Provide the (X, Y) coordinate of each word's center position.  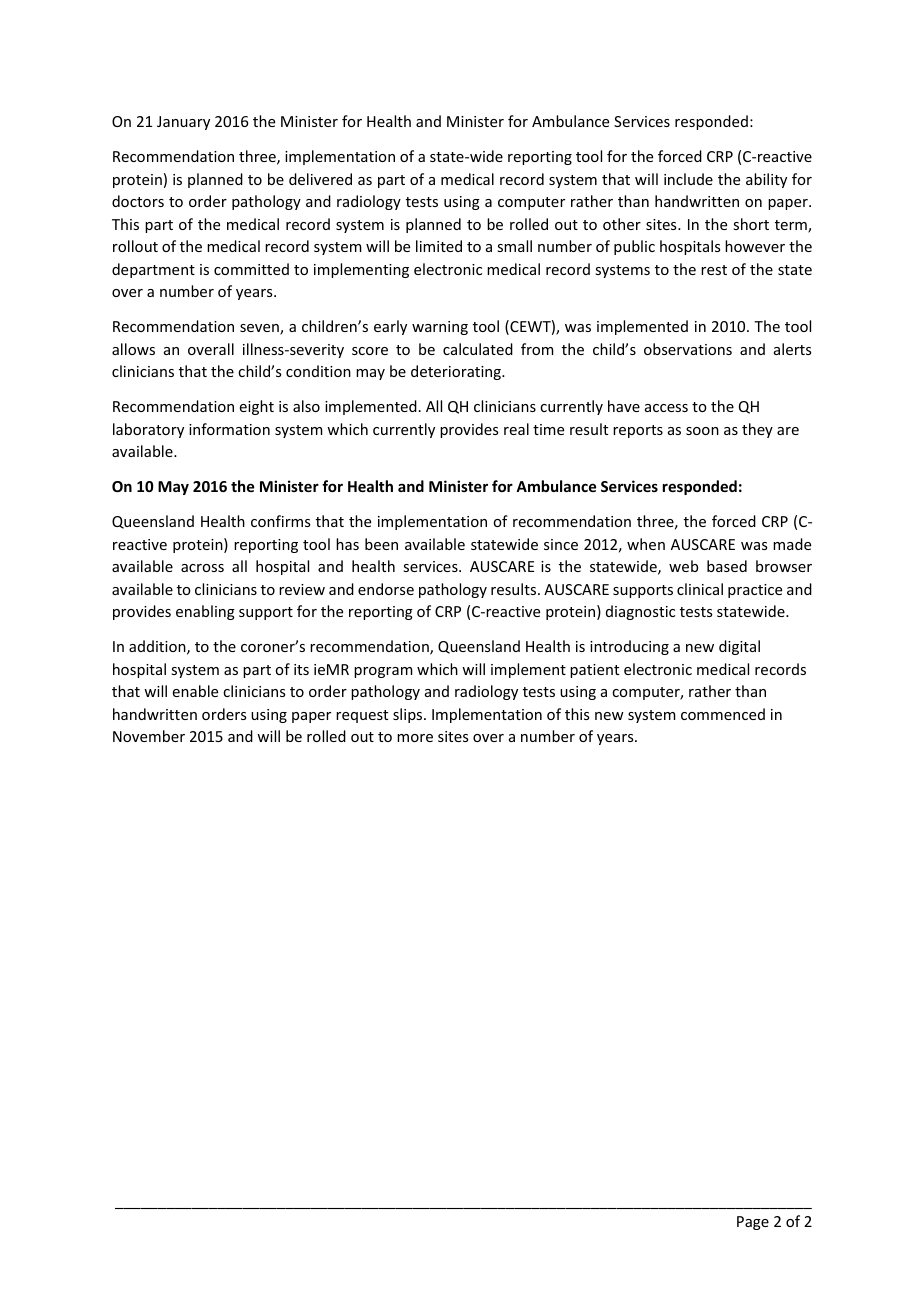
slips (409, 715)
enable (195, 691)
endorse (386, 589)
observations (688, 349)
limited (439, 246)
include (688, 179)
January (183, 123)
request (362, 716)
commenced (723, 714)
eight (257, 407)
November (149, 736)
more (415, 738)
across (202, 568)
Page (753, 1223)
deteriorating (457, 372)
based (727, 566)
